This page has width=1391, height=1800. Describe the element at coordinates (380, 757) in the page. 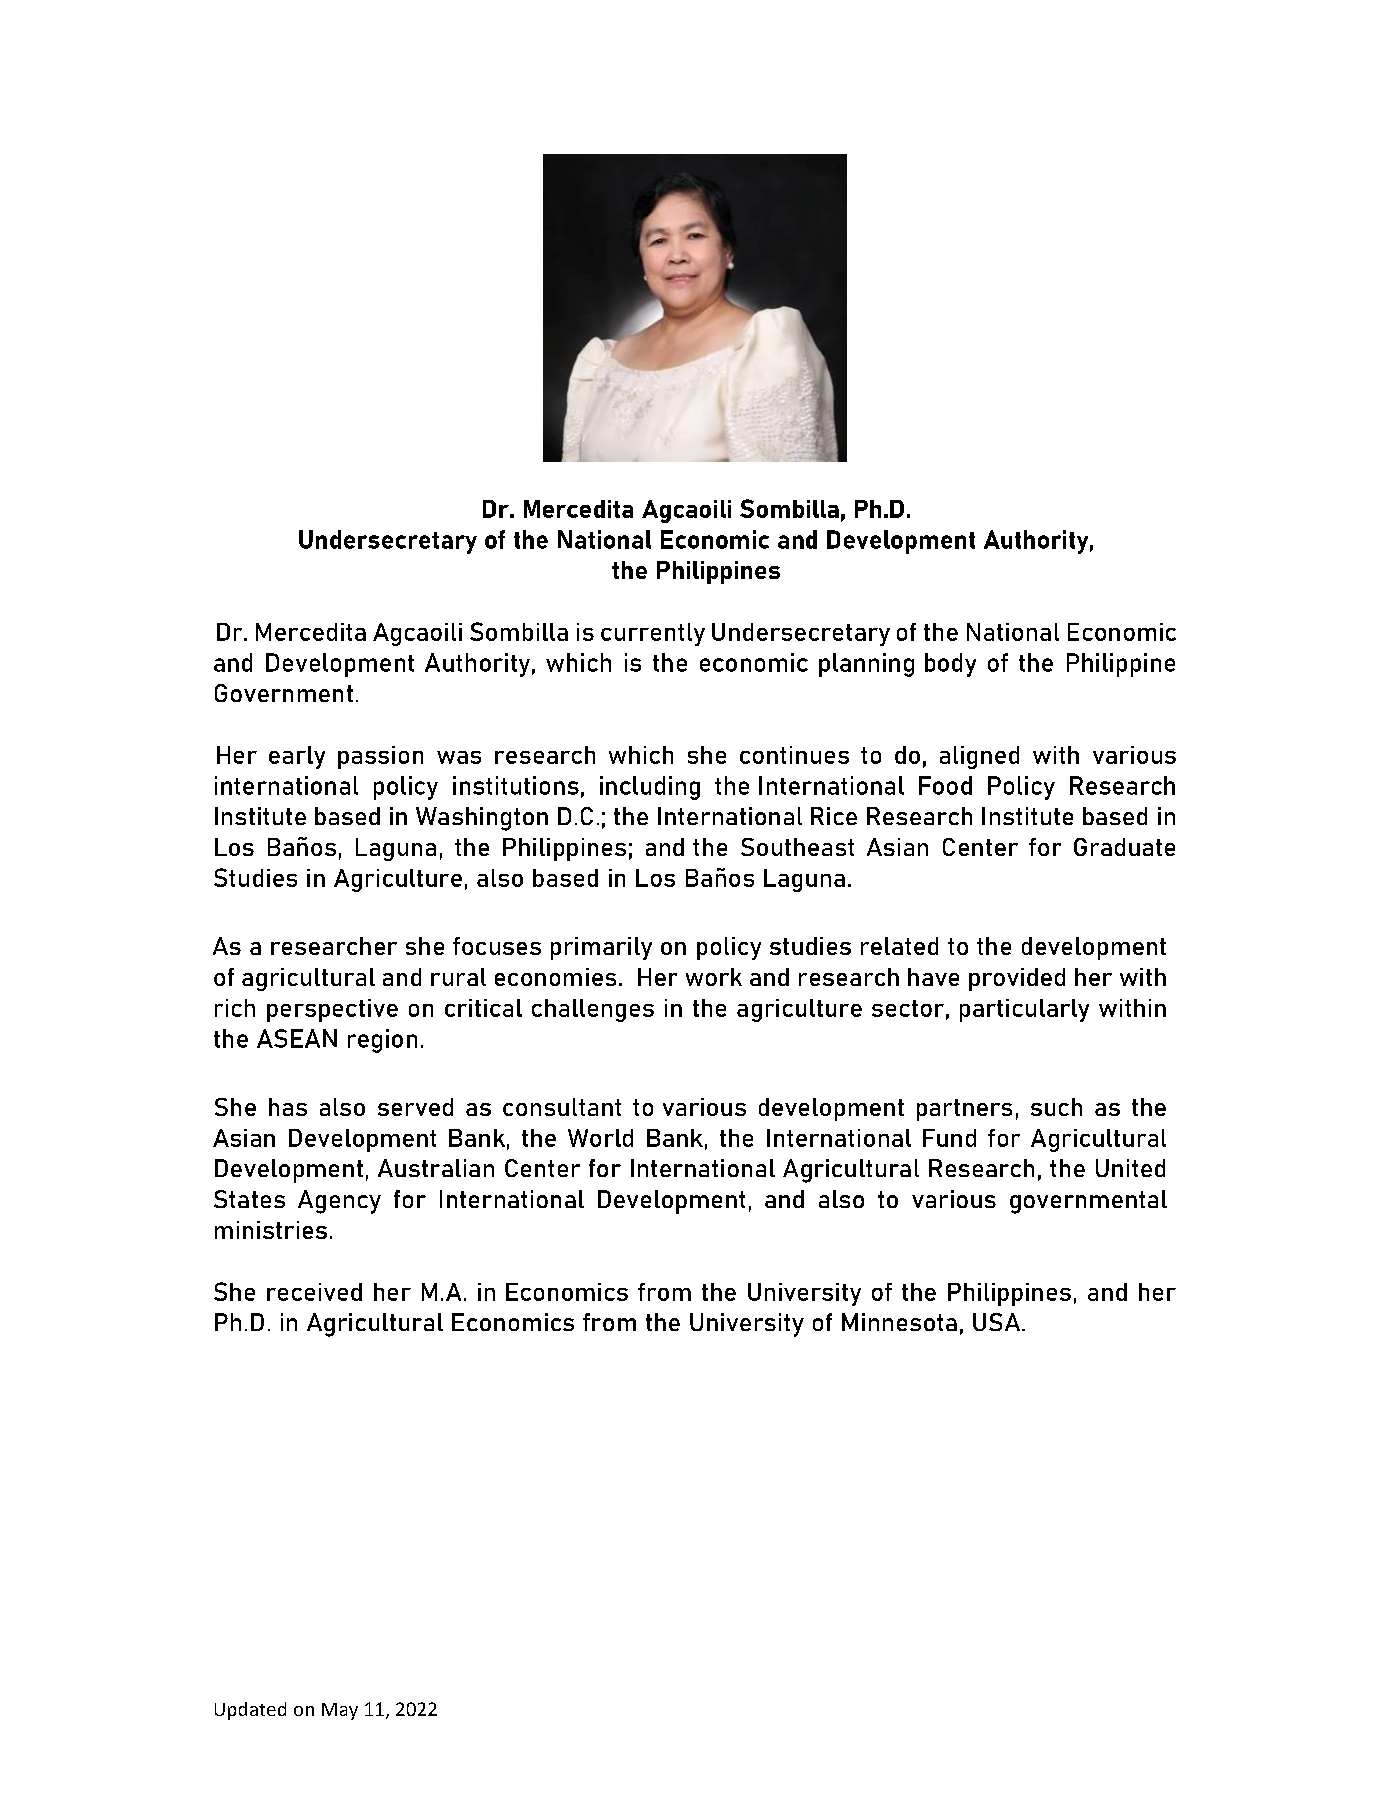

I see `passion` at that location.
